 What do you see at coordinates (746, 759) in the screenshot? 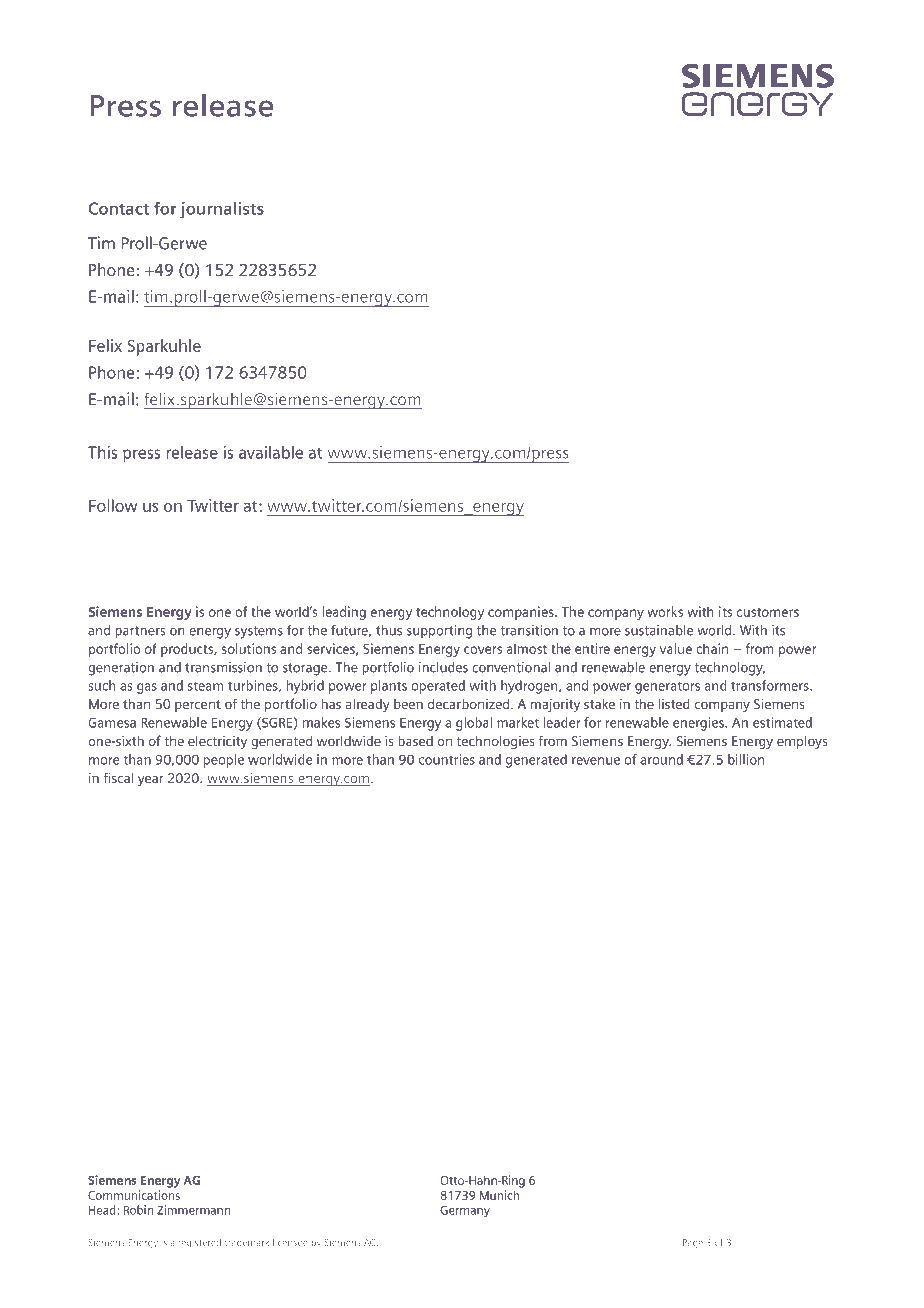
I see `billion` at bounding box center [746, 759].
